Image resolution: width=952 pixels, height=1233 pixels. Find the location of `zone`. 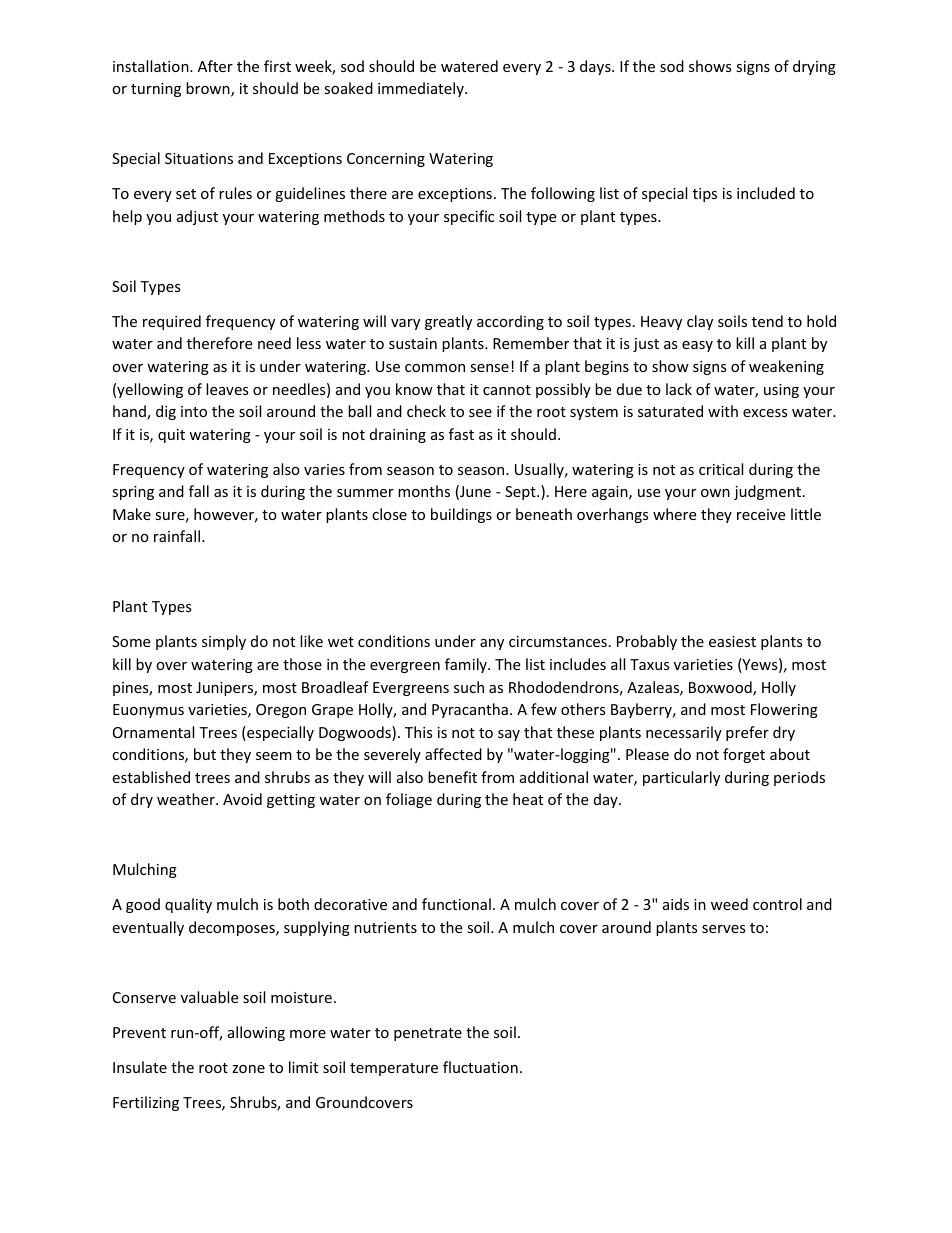

zone is located at coordinates (248, 1069).
